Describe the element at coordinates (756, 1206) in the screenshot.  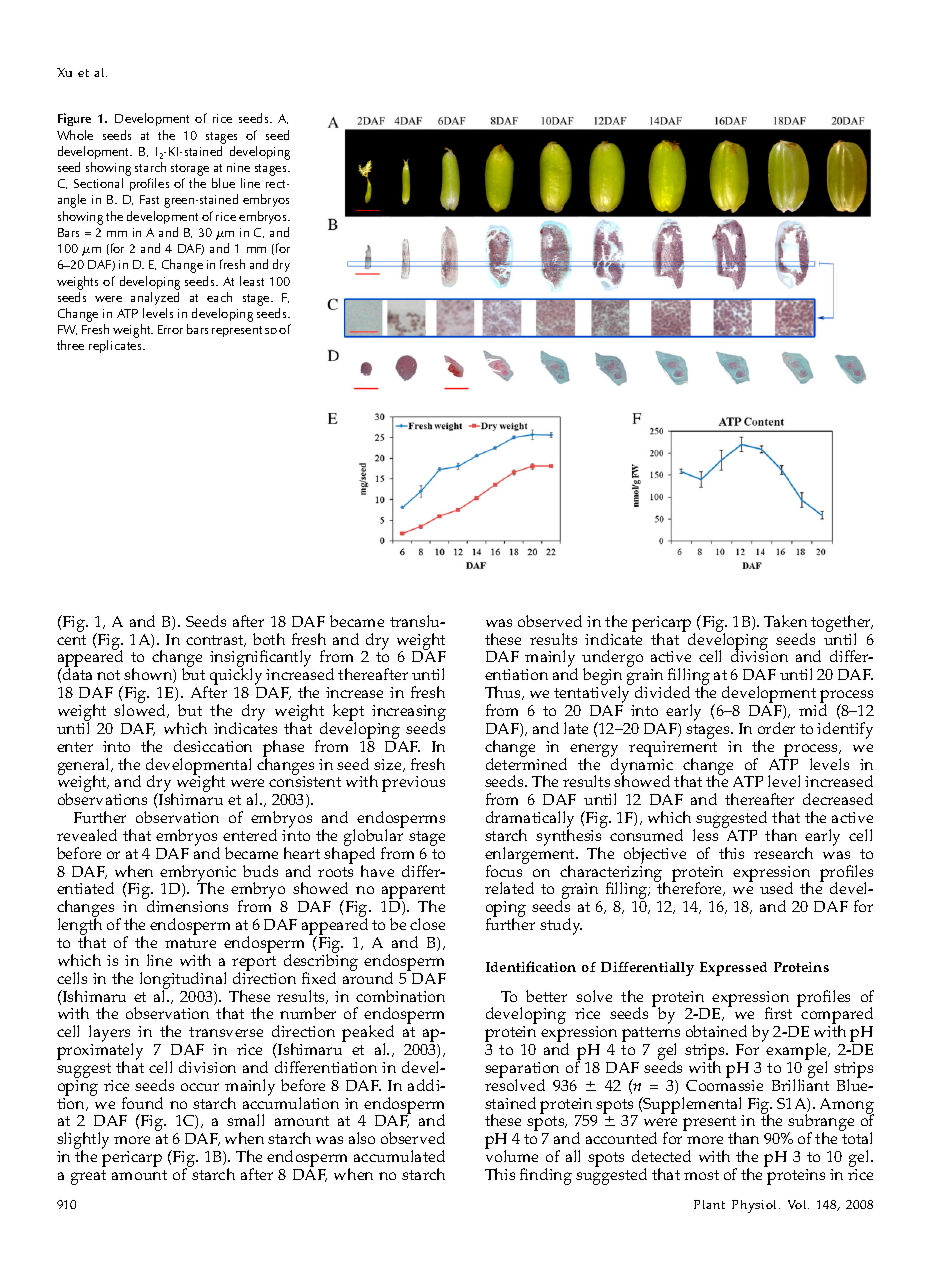
I see `Physiol` at that location.
